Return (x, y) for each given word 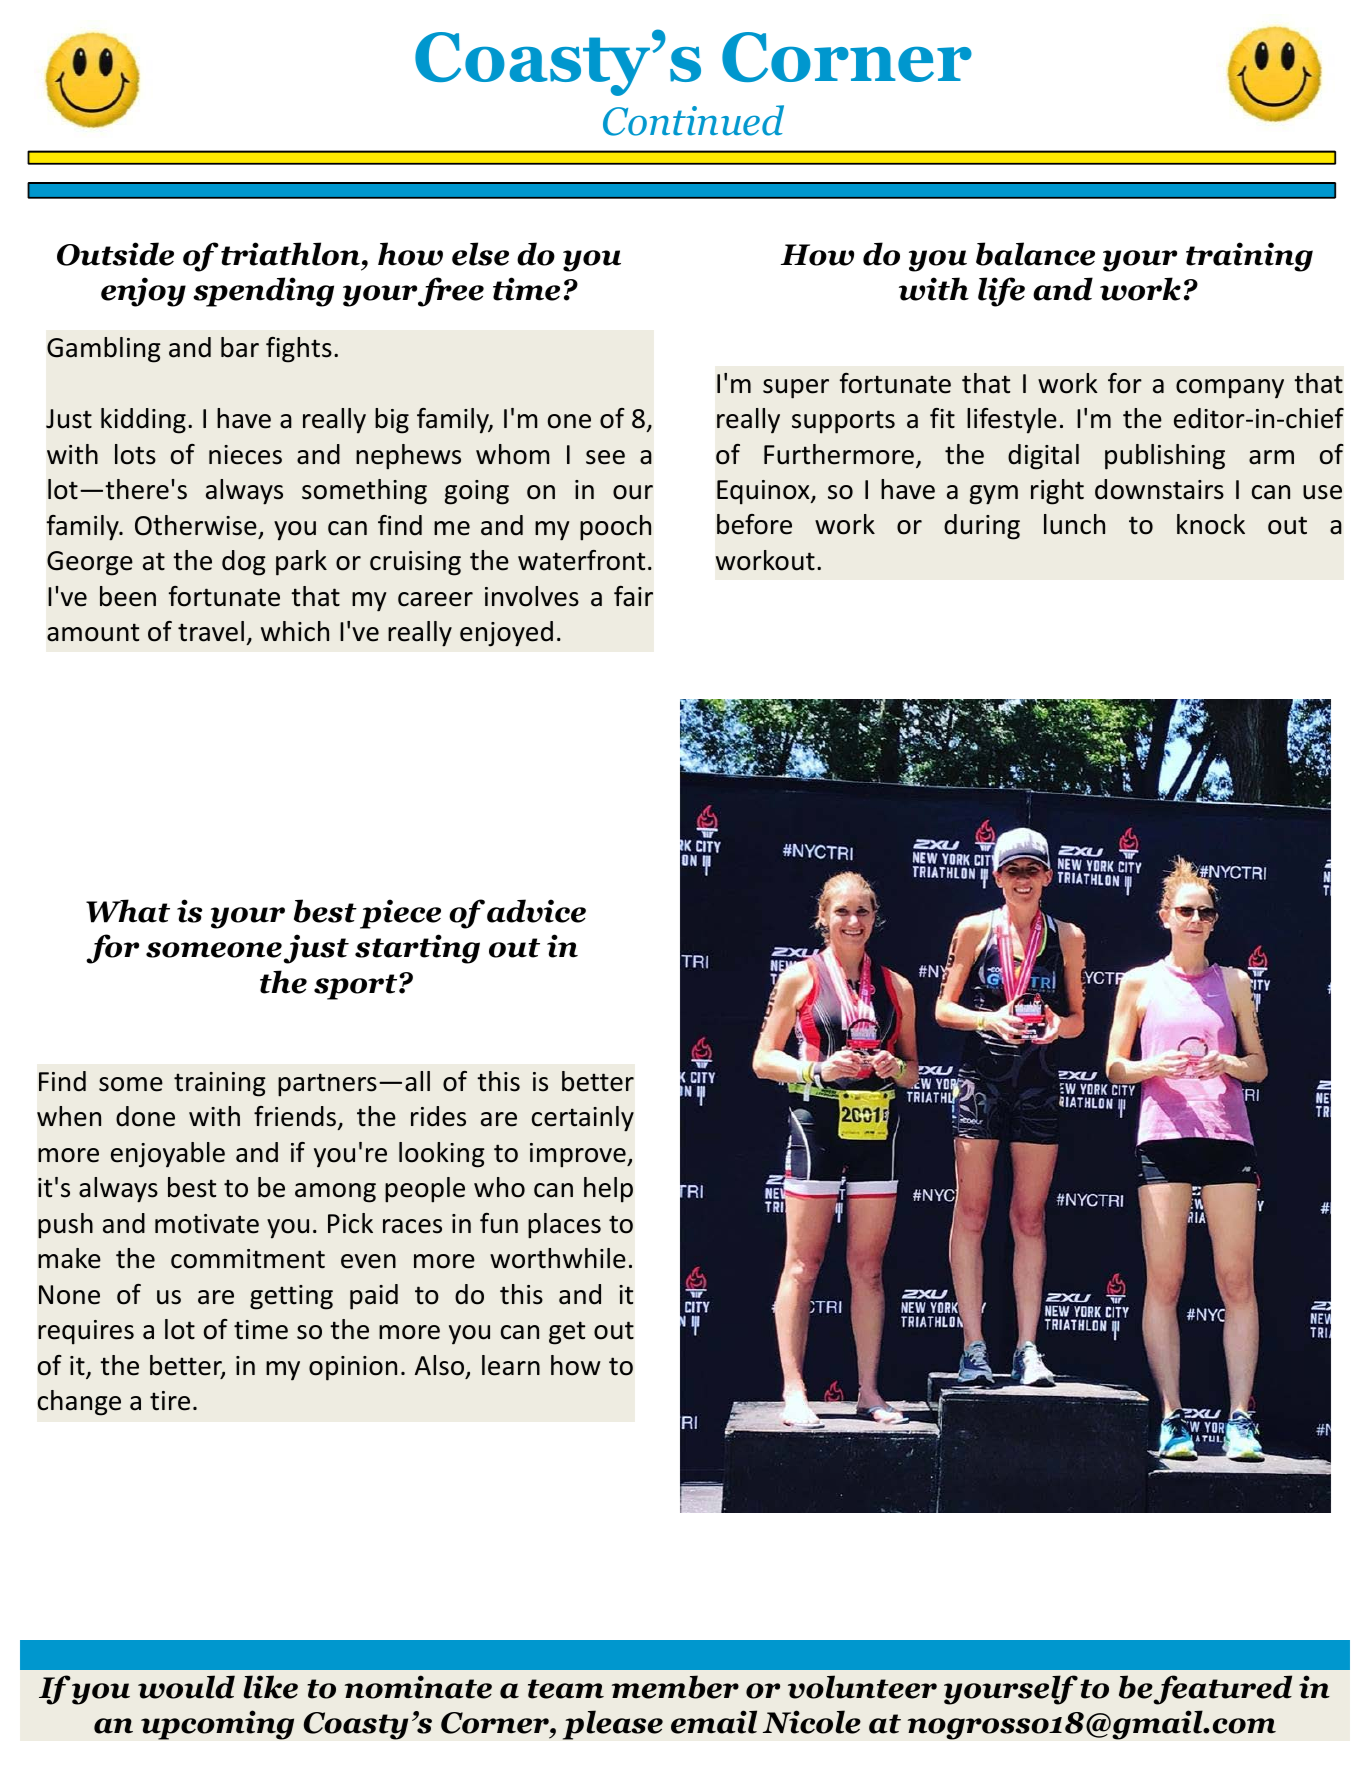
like (270, 1687)
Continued (693, 120)
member (675, 1687)
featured (1222, 1690)
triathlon (290, 254)
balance (1035, 254)
